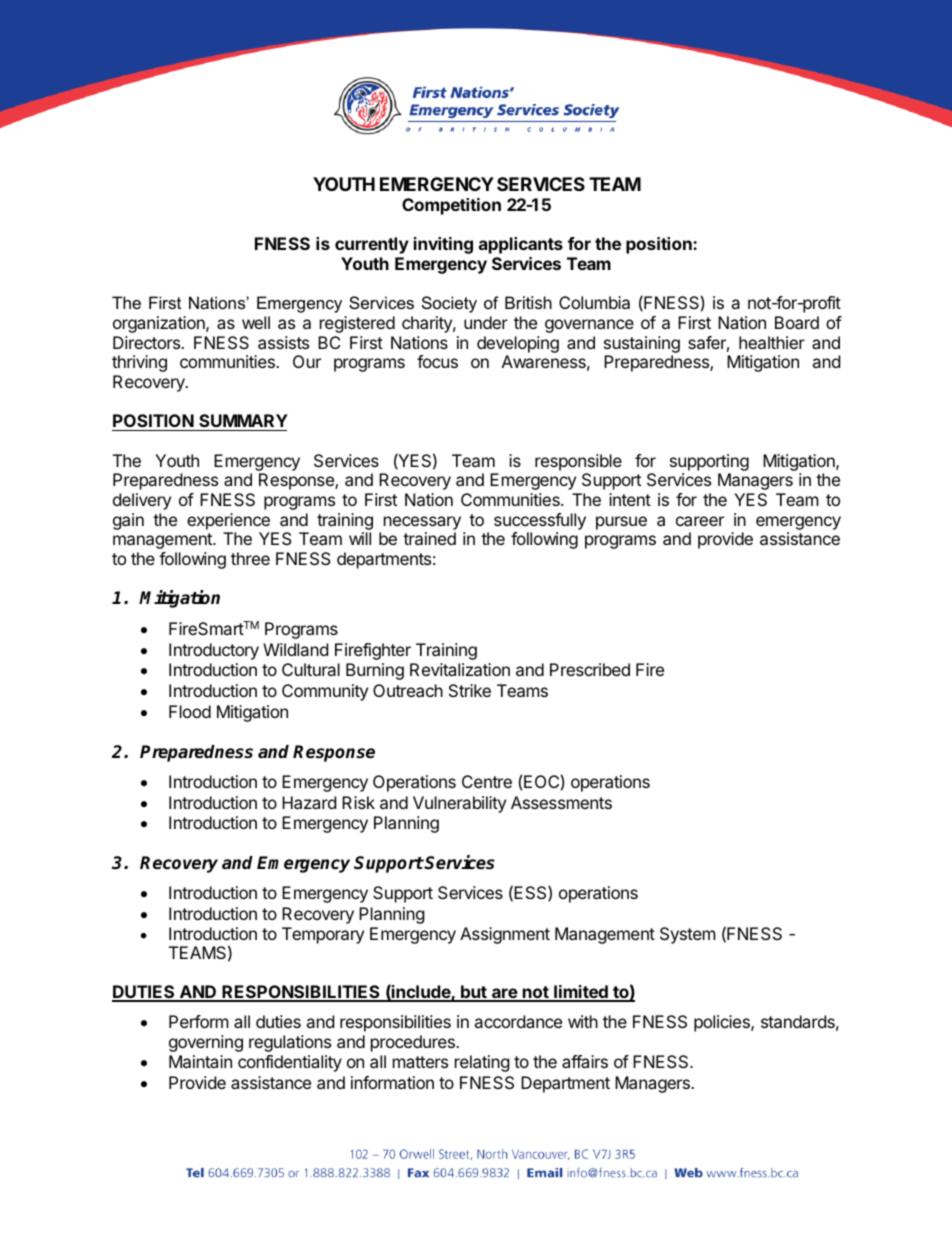 The width and height of the page is (952, 1233). Describe the element at coordinates (437, 361) in the page. I see `focus` at that location.
